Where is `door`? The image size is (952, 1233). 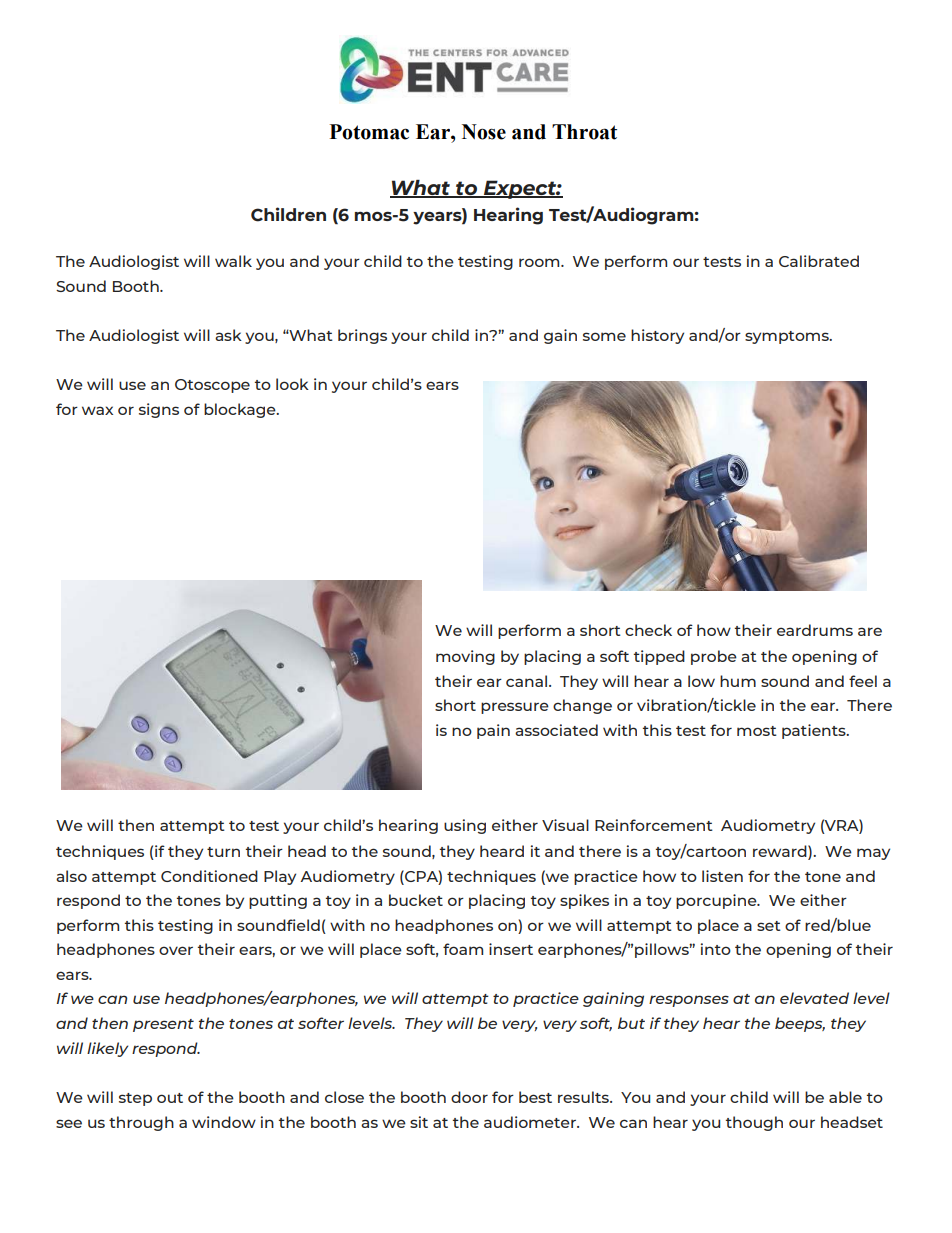 door is located at coordinates (469, 1097).
